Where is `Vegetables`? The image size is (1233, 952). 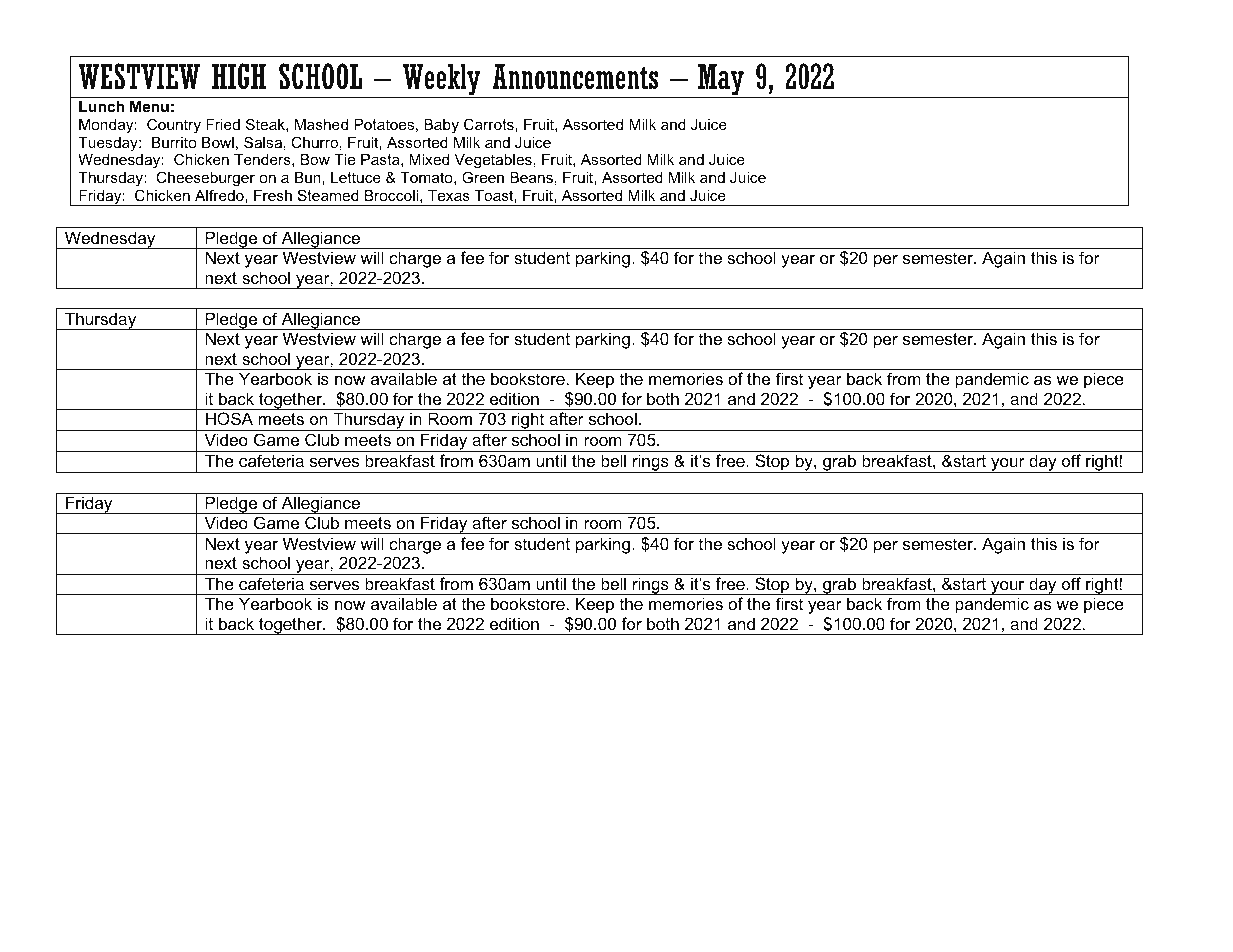 Vegetables is located at coordinates (493, 163).
